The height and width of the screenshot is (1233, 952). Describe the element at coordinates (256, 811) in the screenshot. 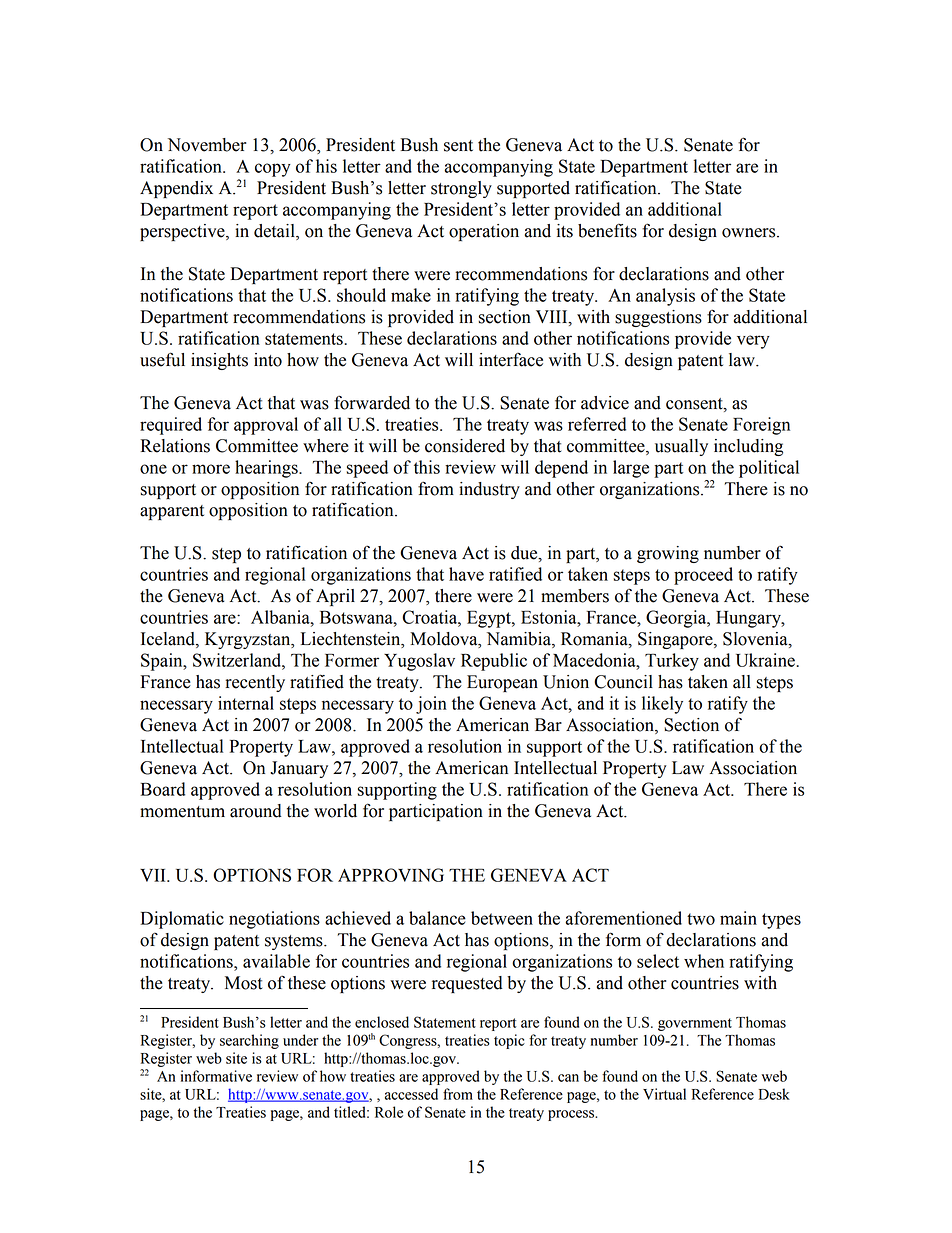

I see `around` at that location.
